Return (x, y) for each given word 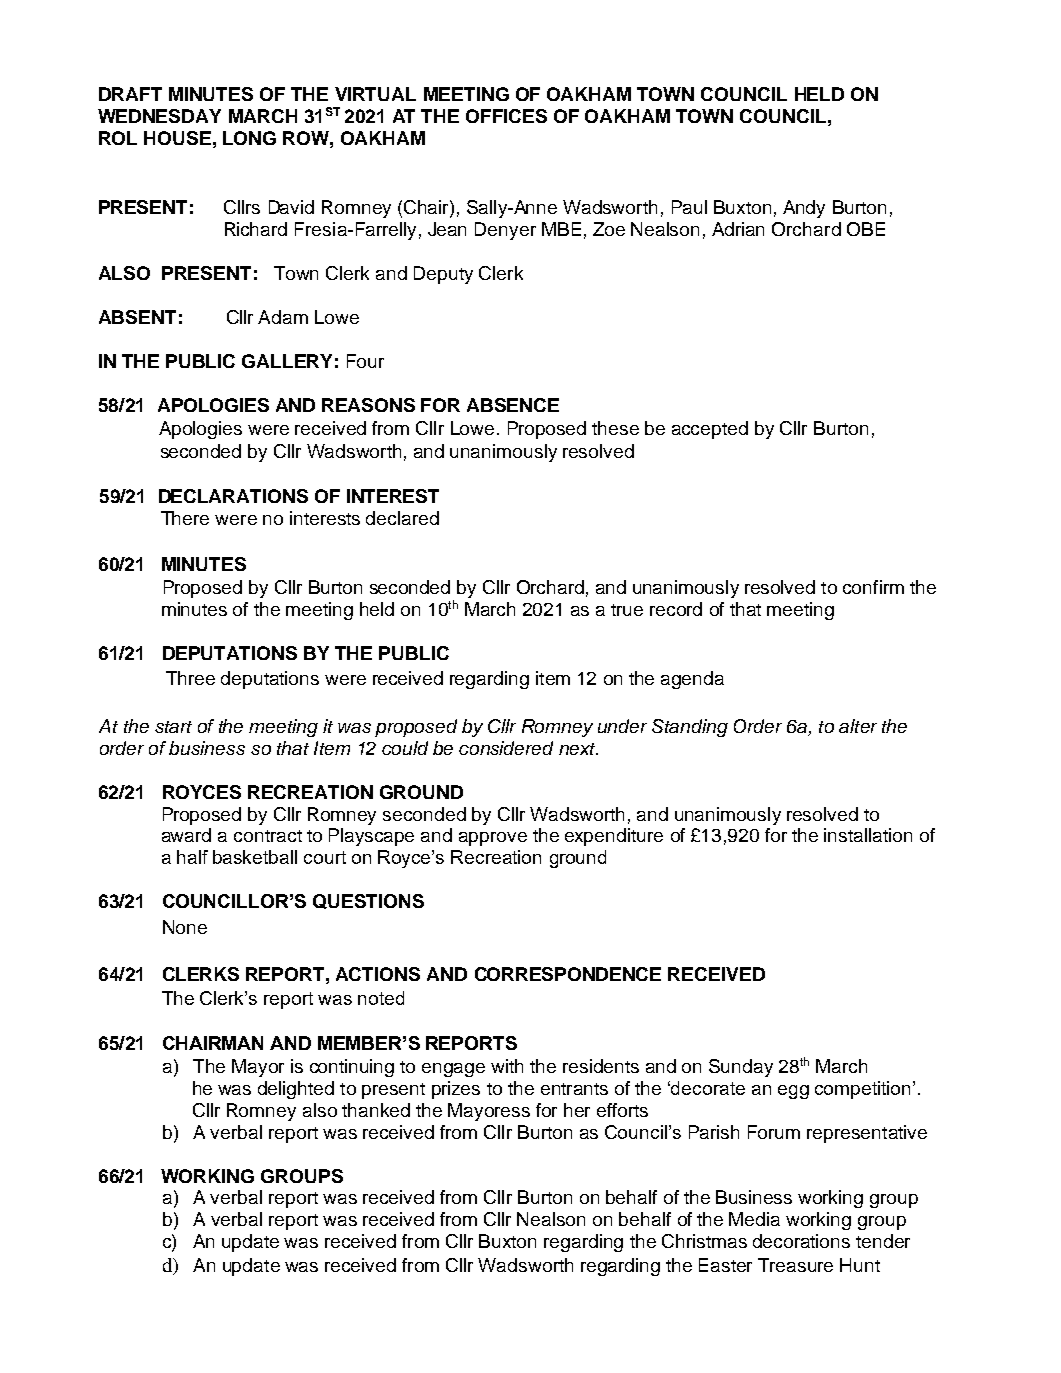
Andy (804, 209)
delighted (296, 1090)
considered (506, 748)
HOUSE (177, 138)
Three (190, 678)
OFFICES (506, 116)
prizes (456, 1090)
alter (858, 726)
